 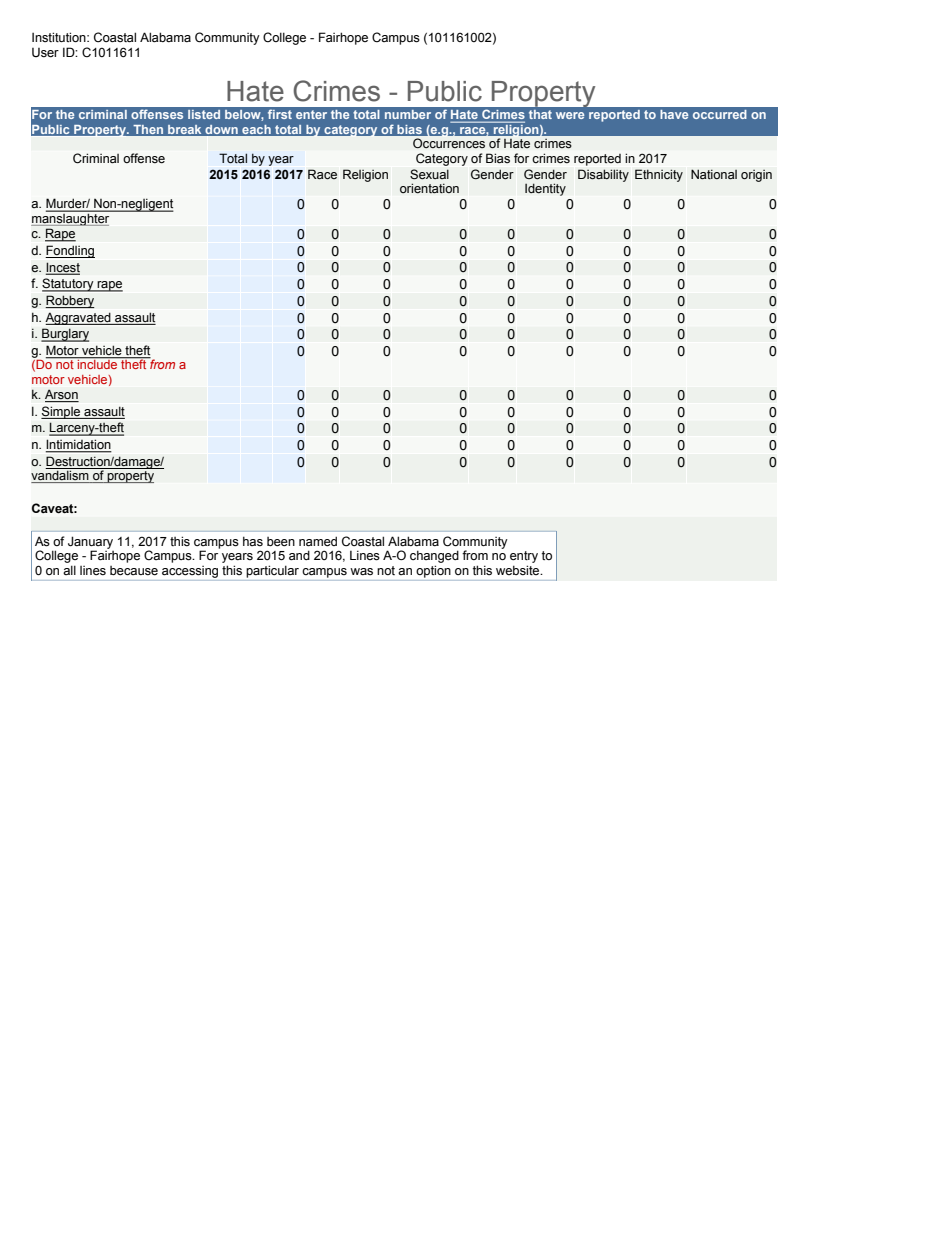 What do you see at coordinates (70, 301) in the image?
I see `Robbery` at bounding box center [70, 301].
